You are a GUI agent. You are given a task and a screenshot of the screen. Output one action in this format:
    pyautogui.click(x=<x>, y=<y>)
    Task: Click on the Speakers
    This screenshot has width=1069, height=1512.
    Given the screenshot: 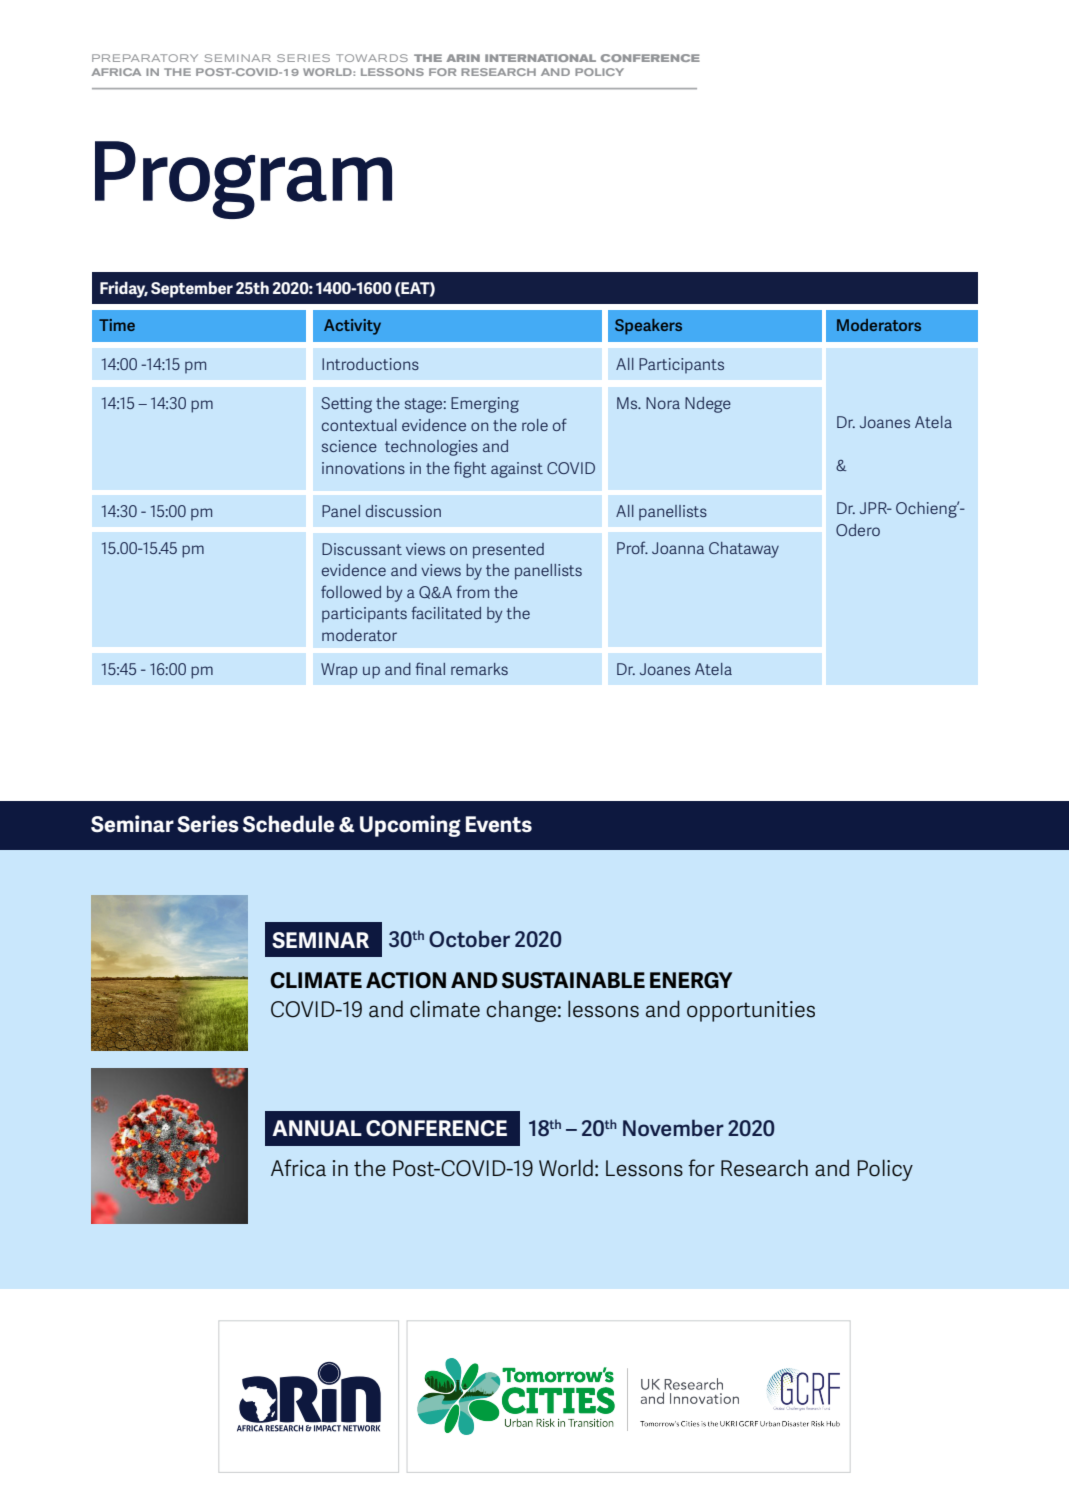 What is the action you would take?
    pyautogui.click(x=648, y=327)
